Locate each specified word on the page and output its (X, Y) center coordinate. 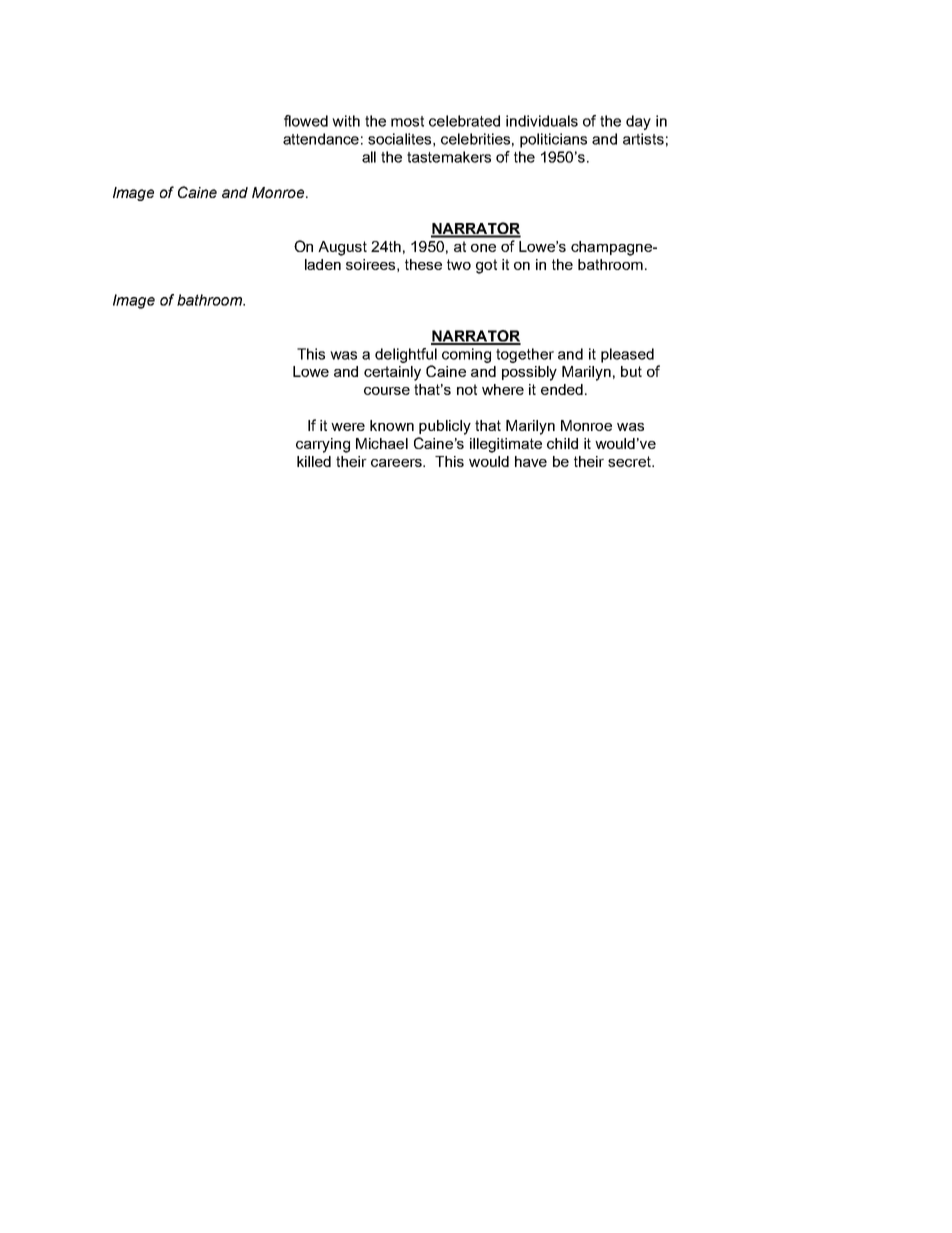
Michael (382, 443)
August (342, 248)
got (486, 266)
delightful (406, 355)
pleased (627, 355)
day (638, 122)
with (346, 121)
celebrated (464, 121)
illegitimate (506, 445)
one (483, 248)
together (525, 355)
